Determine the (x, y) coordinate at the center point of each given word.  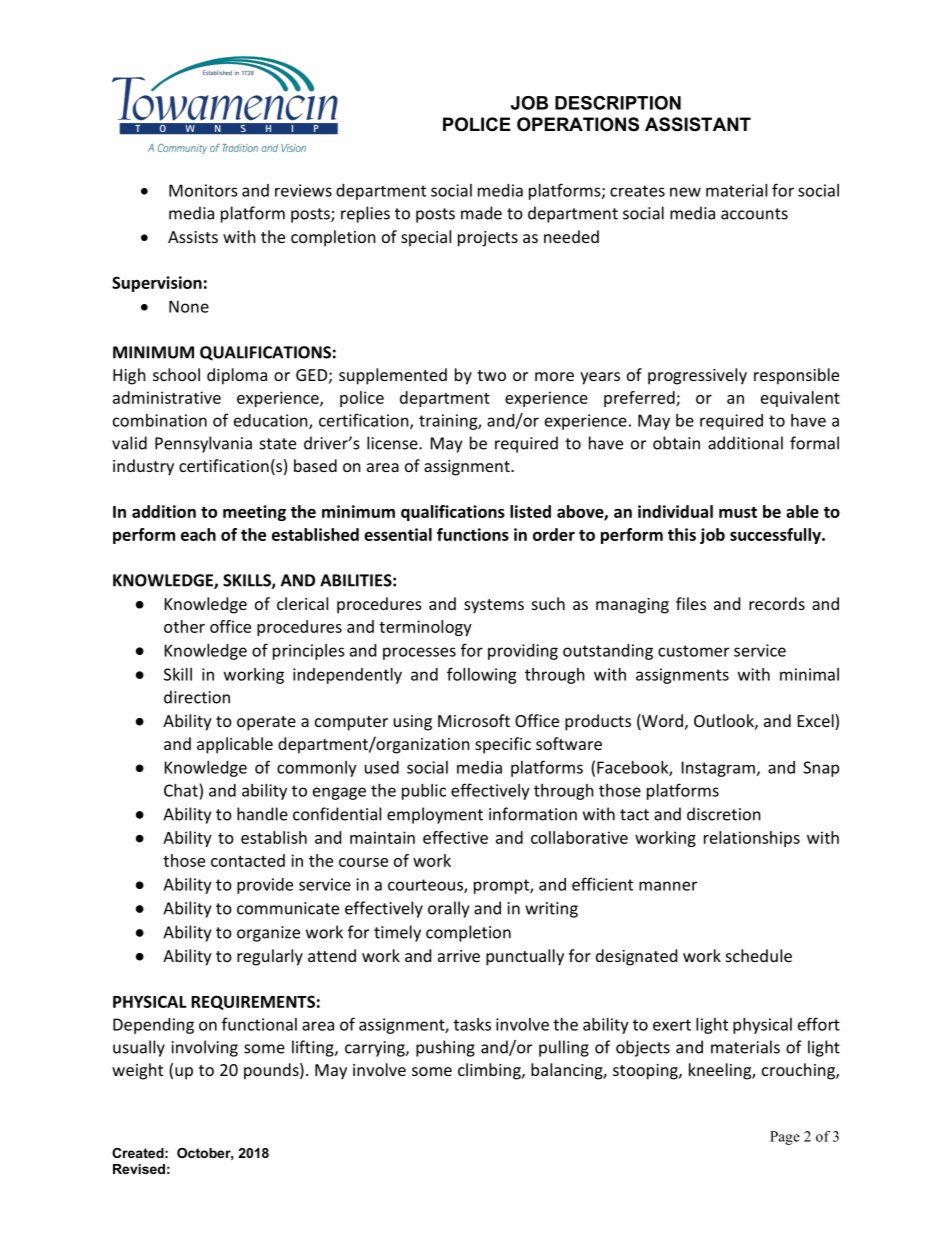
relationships (752, 839)
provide (265, 886)
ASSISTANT (698, 124)
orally (448, 909)
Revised (139, 1169)
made (481, 213)
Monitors (203, 190)
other (184, 626)
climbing (490, 1071)
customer (693, 651)
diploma (237, 376)
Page (785, 1138)
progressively (697, 376)
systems (494, 606)
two (491, 375)
